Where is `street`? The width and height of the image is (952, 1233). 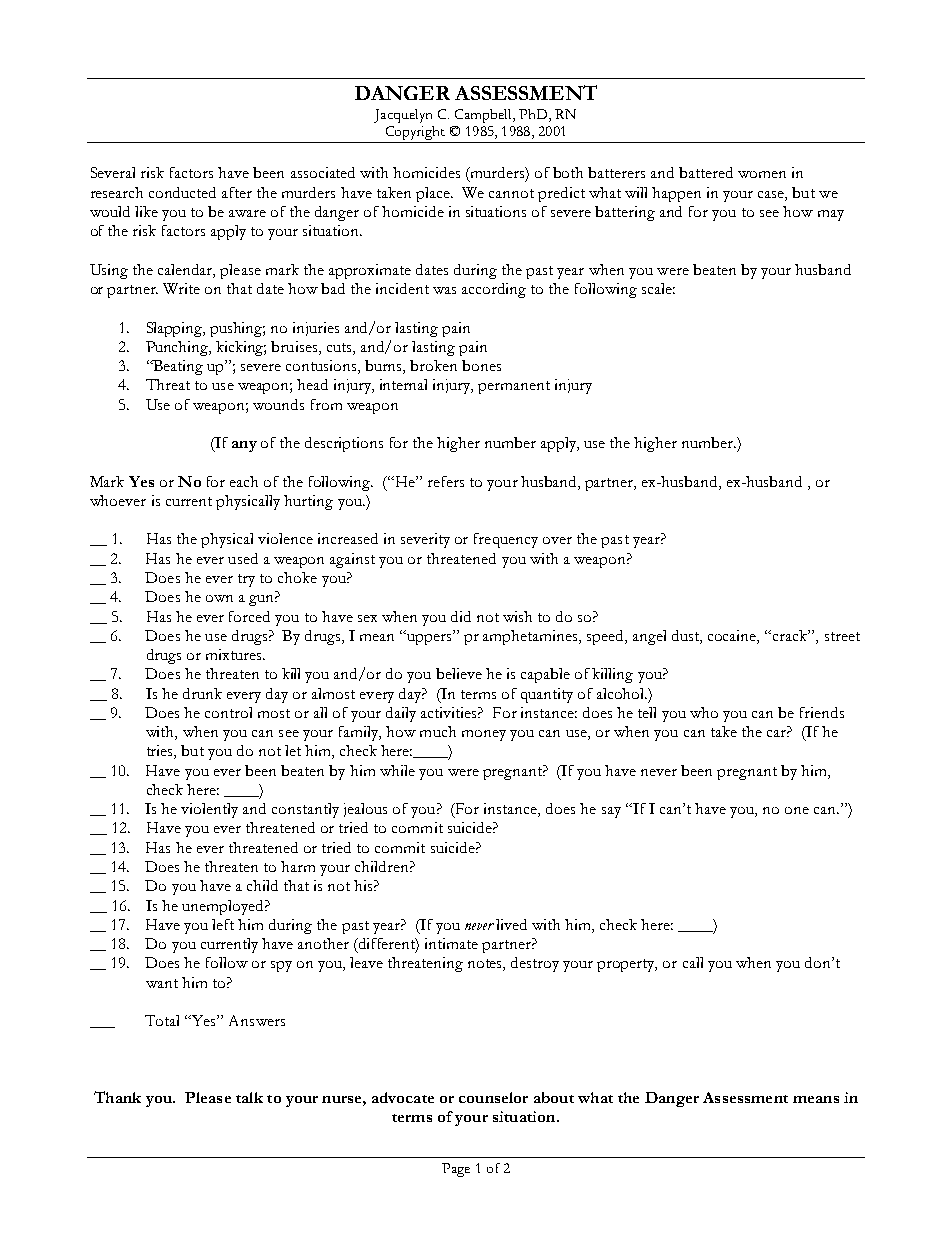
street is located at coordinates (842, 636).
